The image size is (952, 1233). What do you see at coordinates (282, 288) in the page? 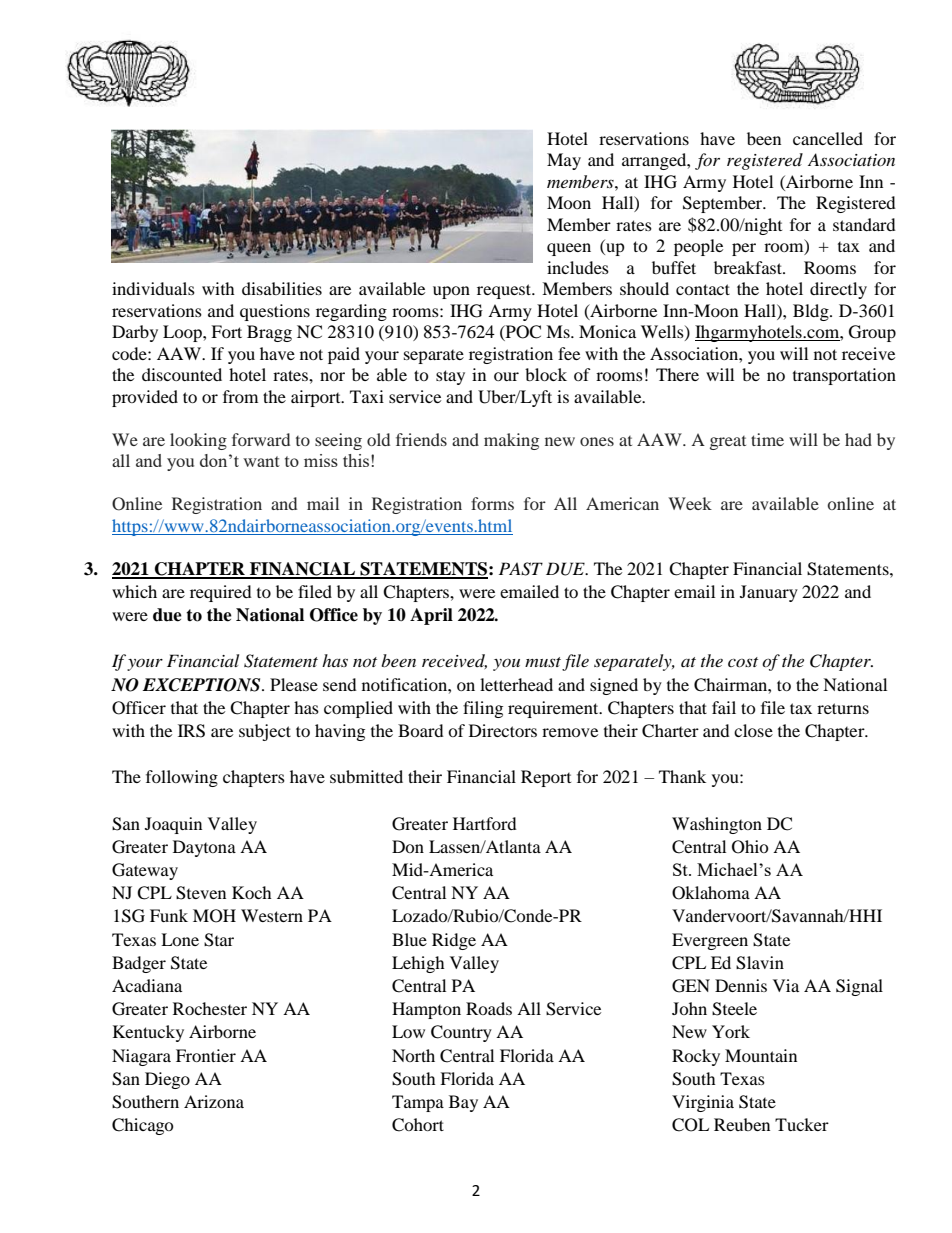
I see `disabilities` at bounding box center [282, 288].
